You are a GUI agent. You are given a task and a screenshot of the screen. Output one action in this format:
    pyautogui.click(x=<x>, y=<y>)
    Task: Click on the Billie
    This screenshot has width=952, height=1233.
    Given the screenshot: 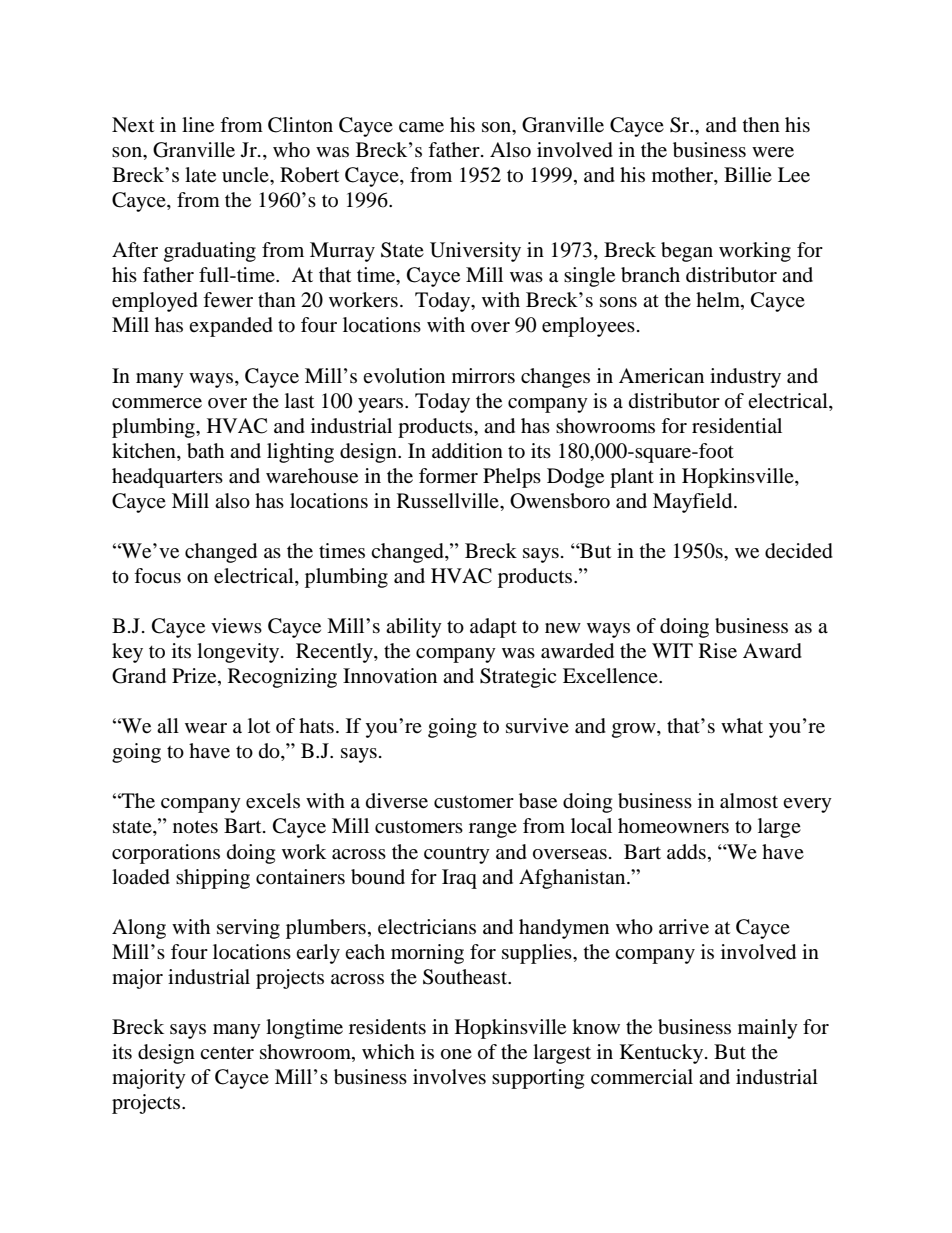 What is the action you would take?
    pyautogui.click(x=748, y=174)
